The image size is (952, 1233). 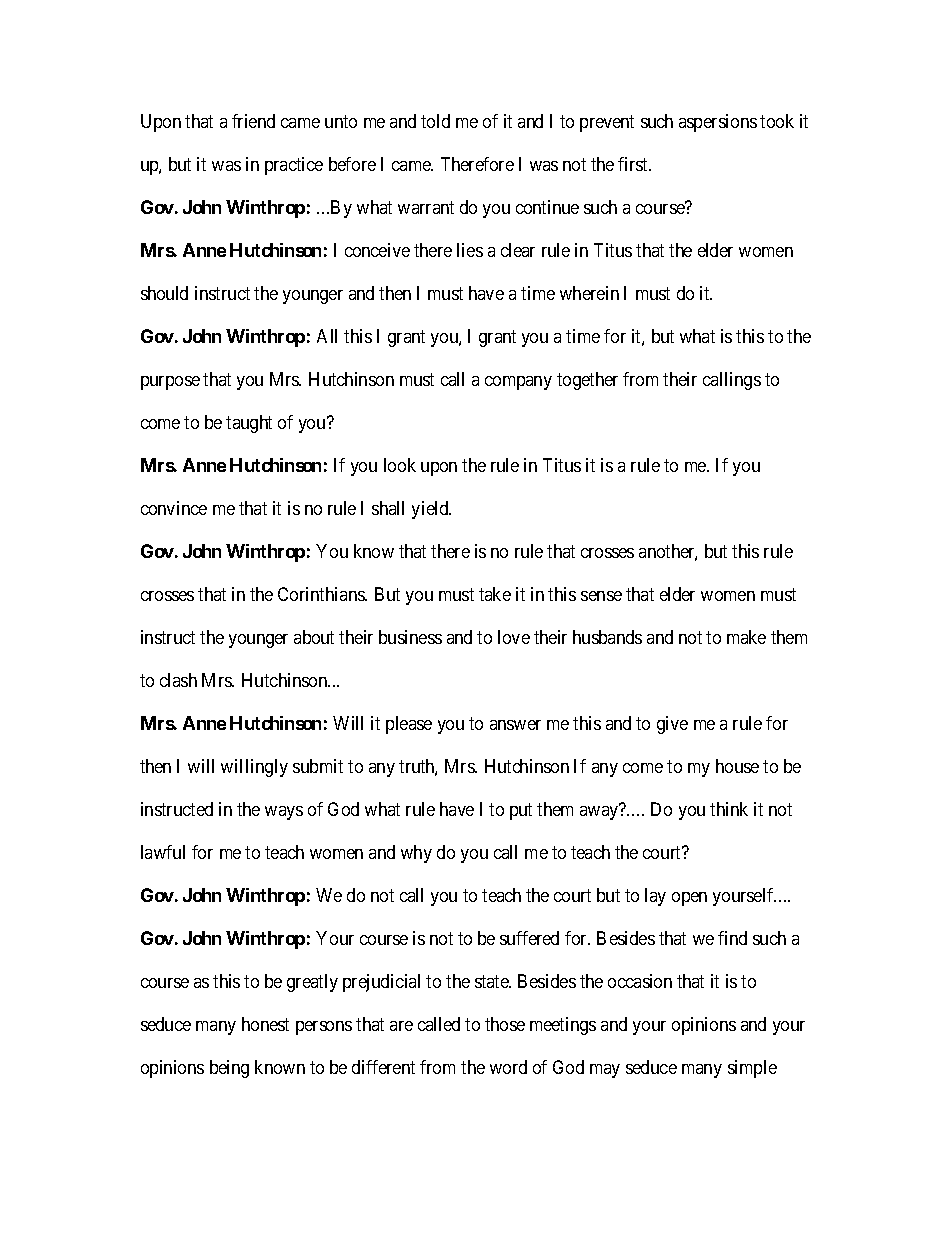 I want to click on make, so click(x=746, y=637).
